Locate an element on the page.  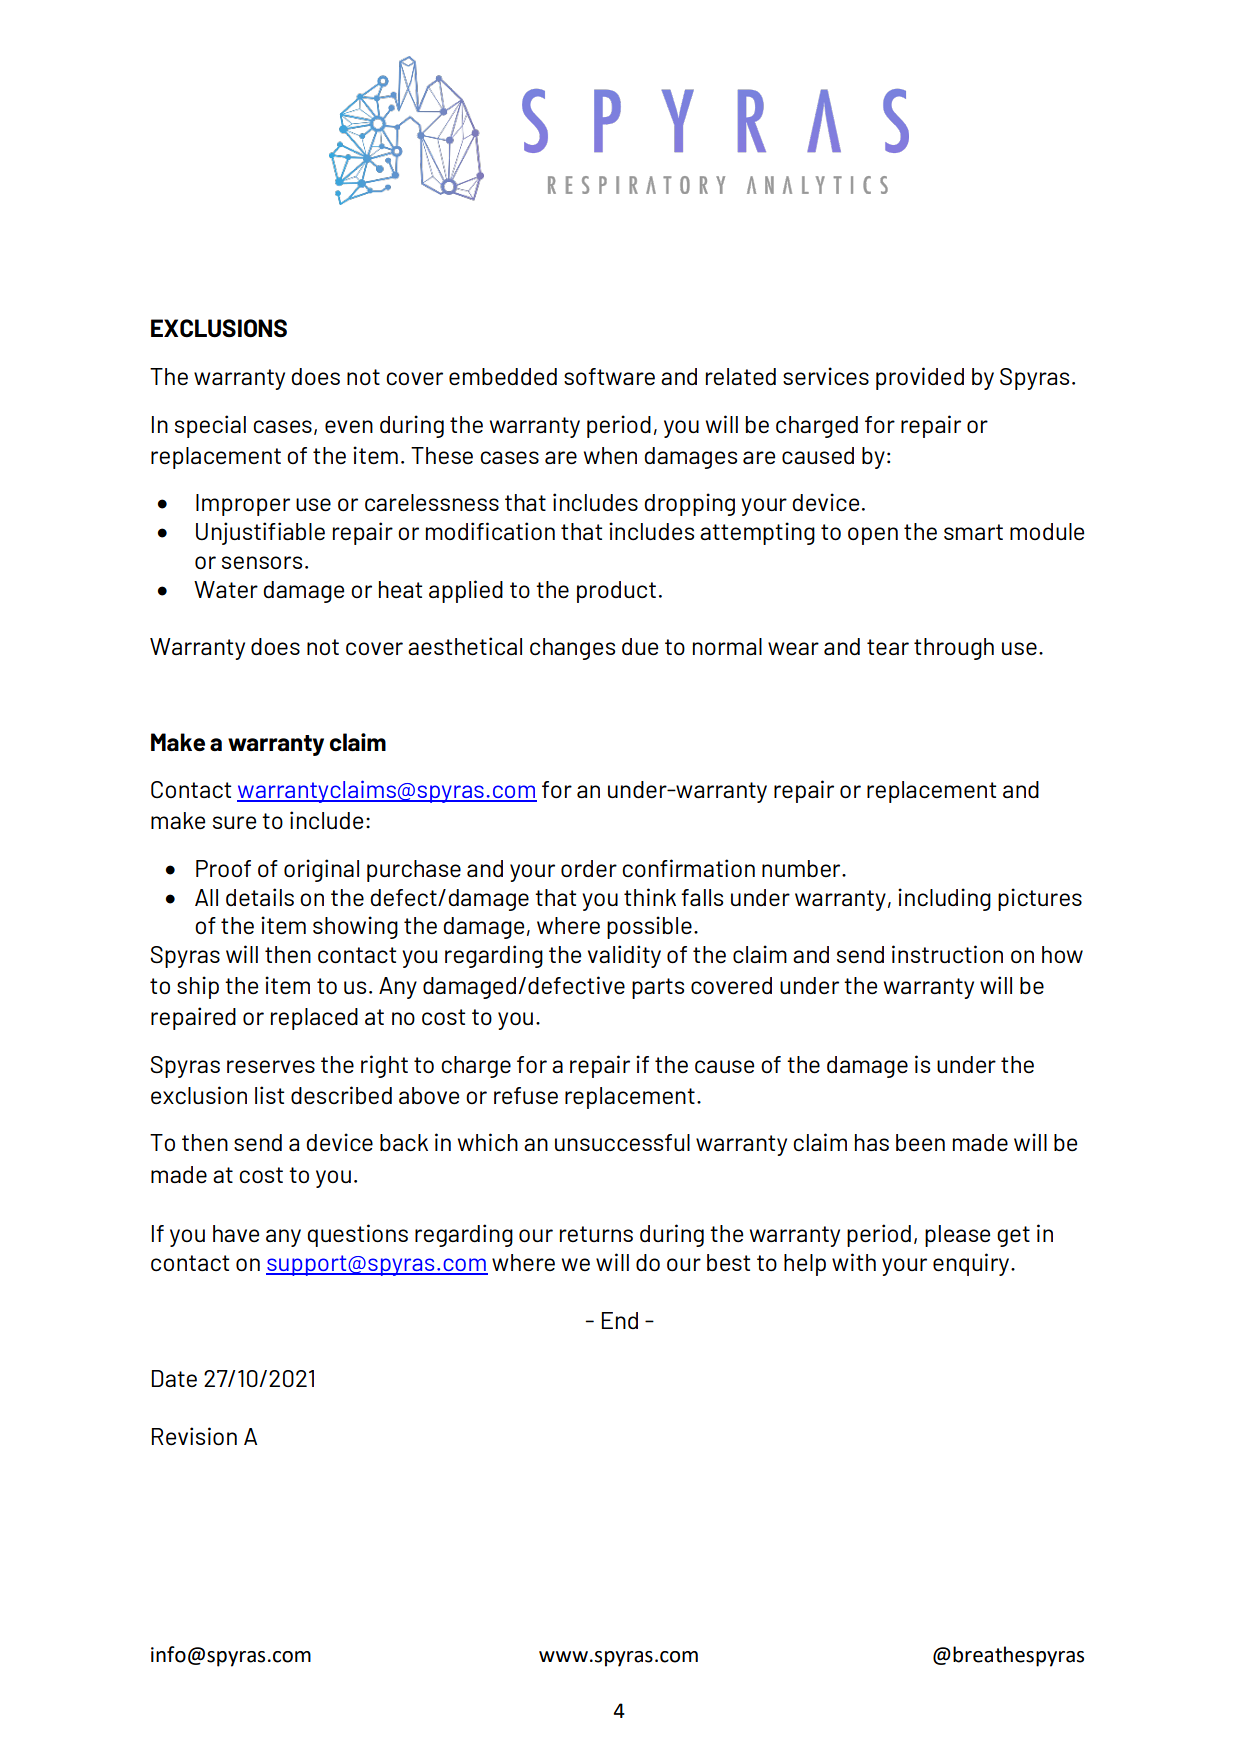
sure is located at coordinates (234, 823).
